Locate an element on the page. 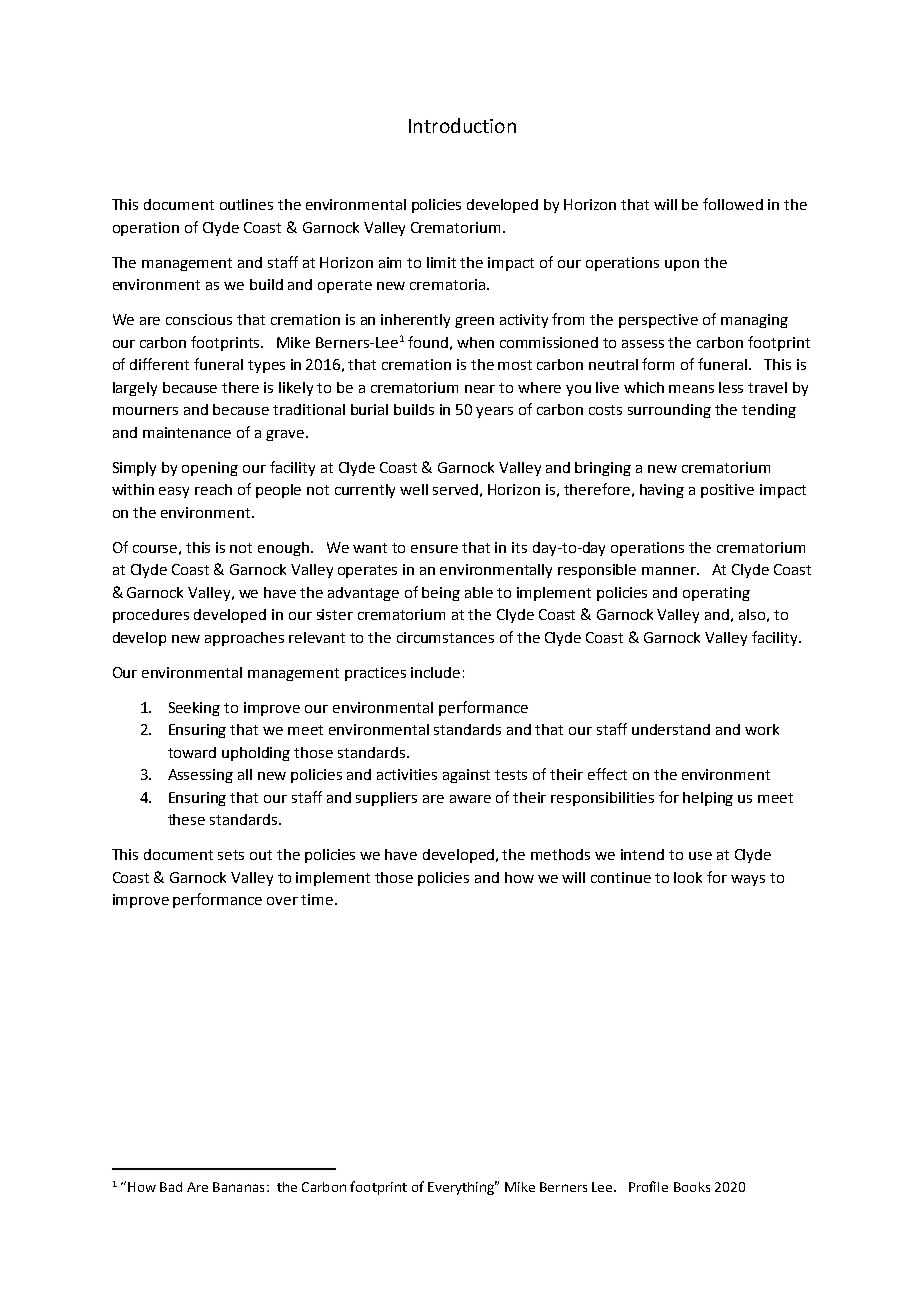  understand is located at coordinates (671, 729).
